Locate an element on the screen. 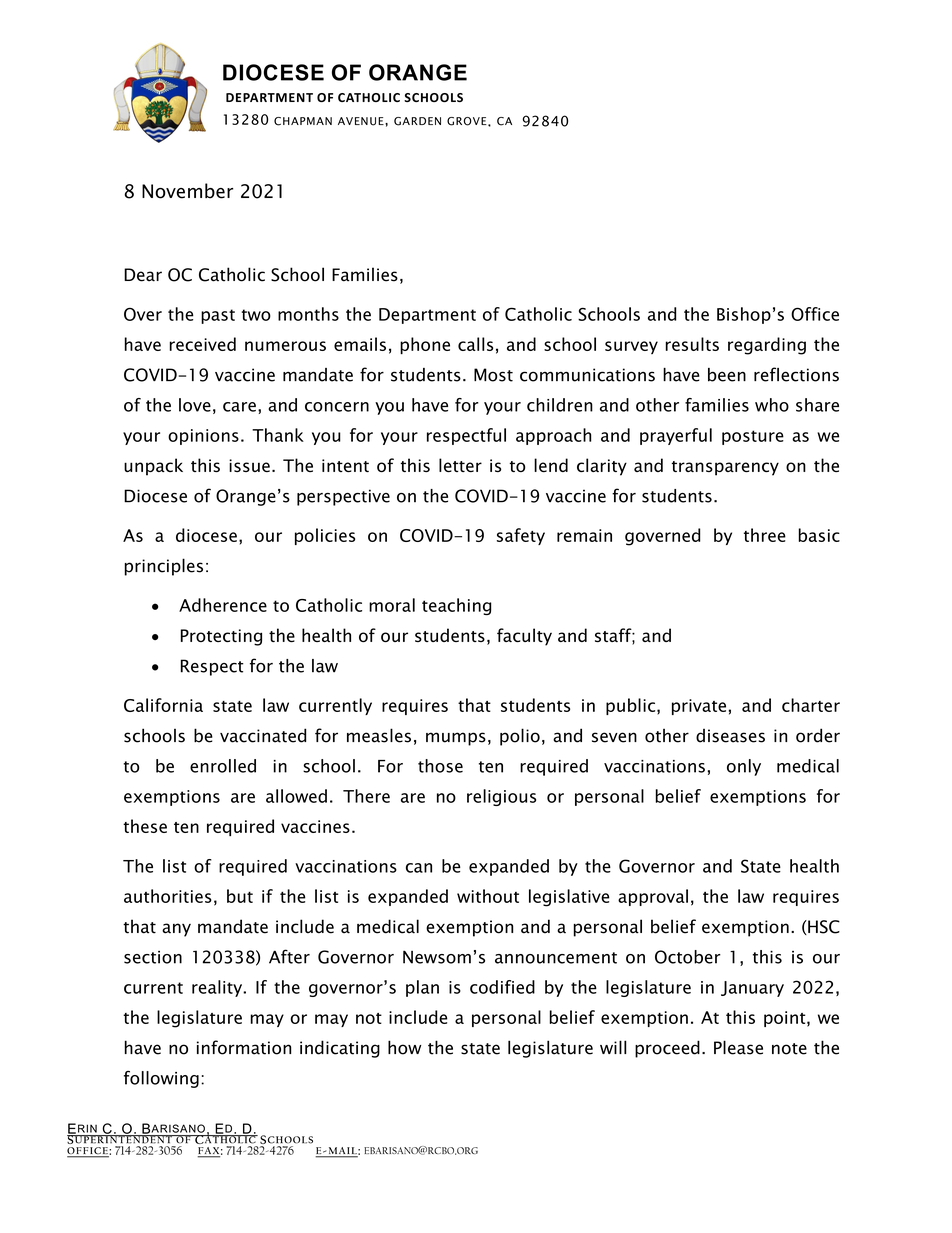 The height and width of the screenshot is (1233, 952). enrolled is located at coordinates (223, 766).
